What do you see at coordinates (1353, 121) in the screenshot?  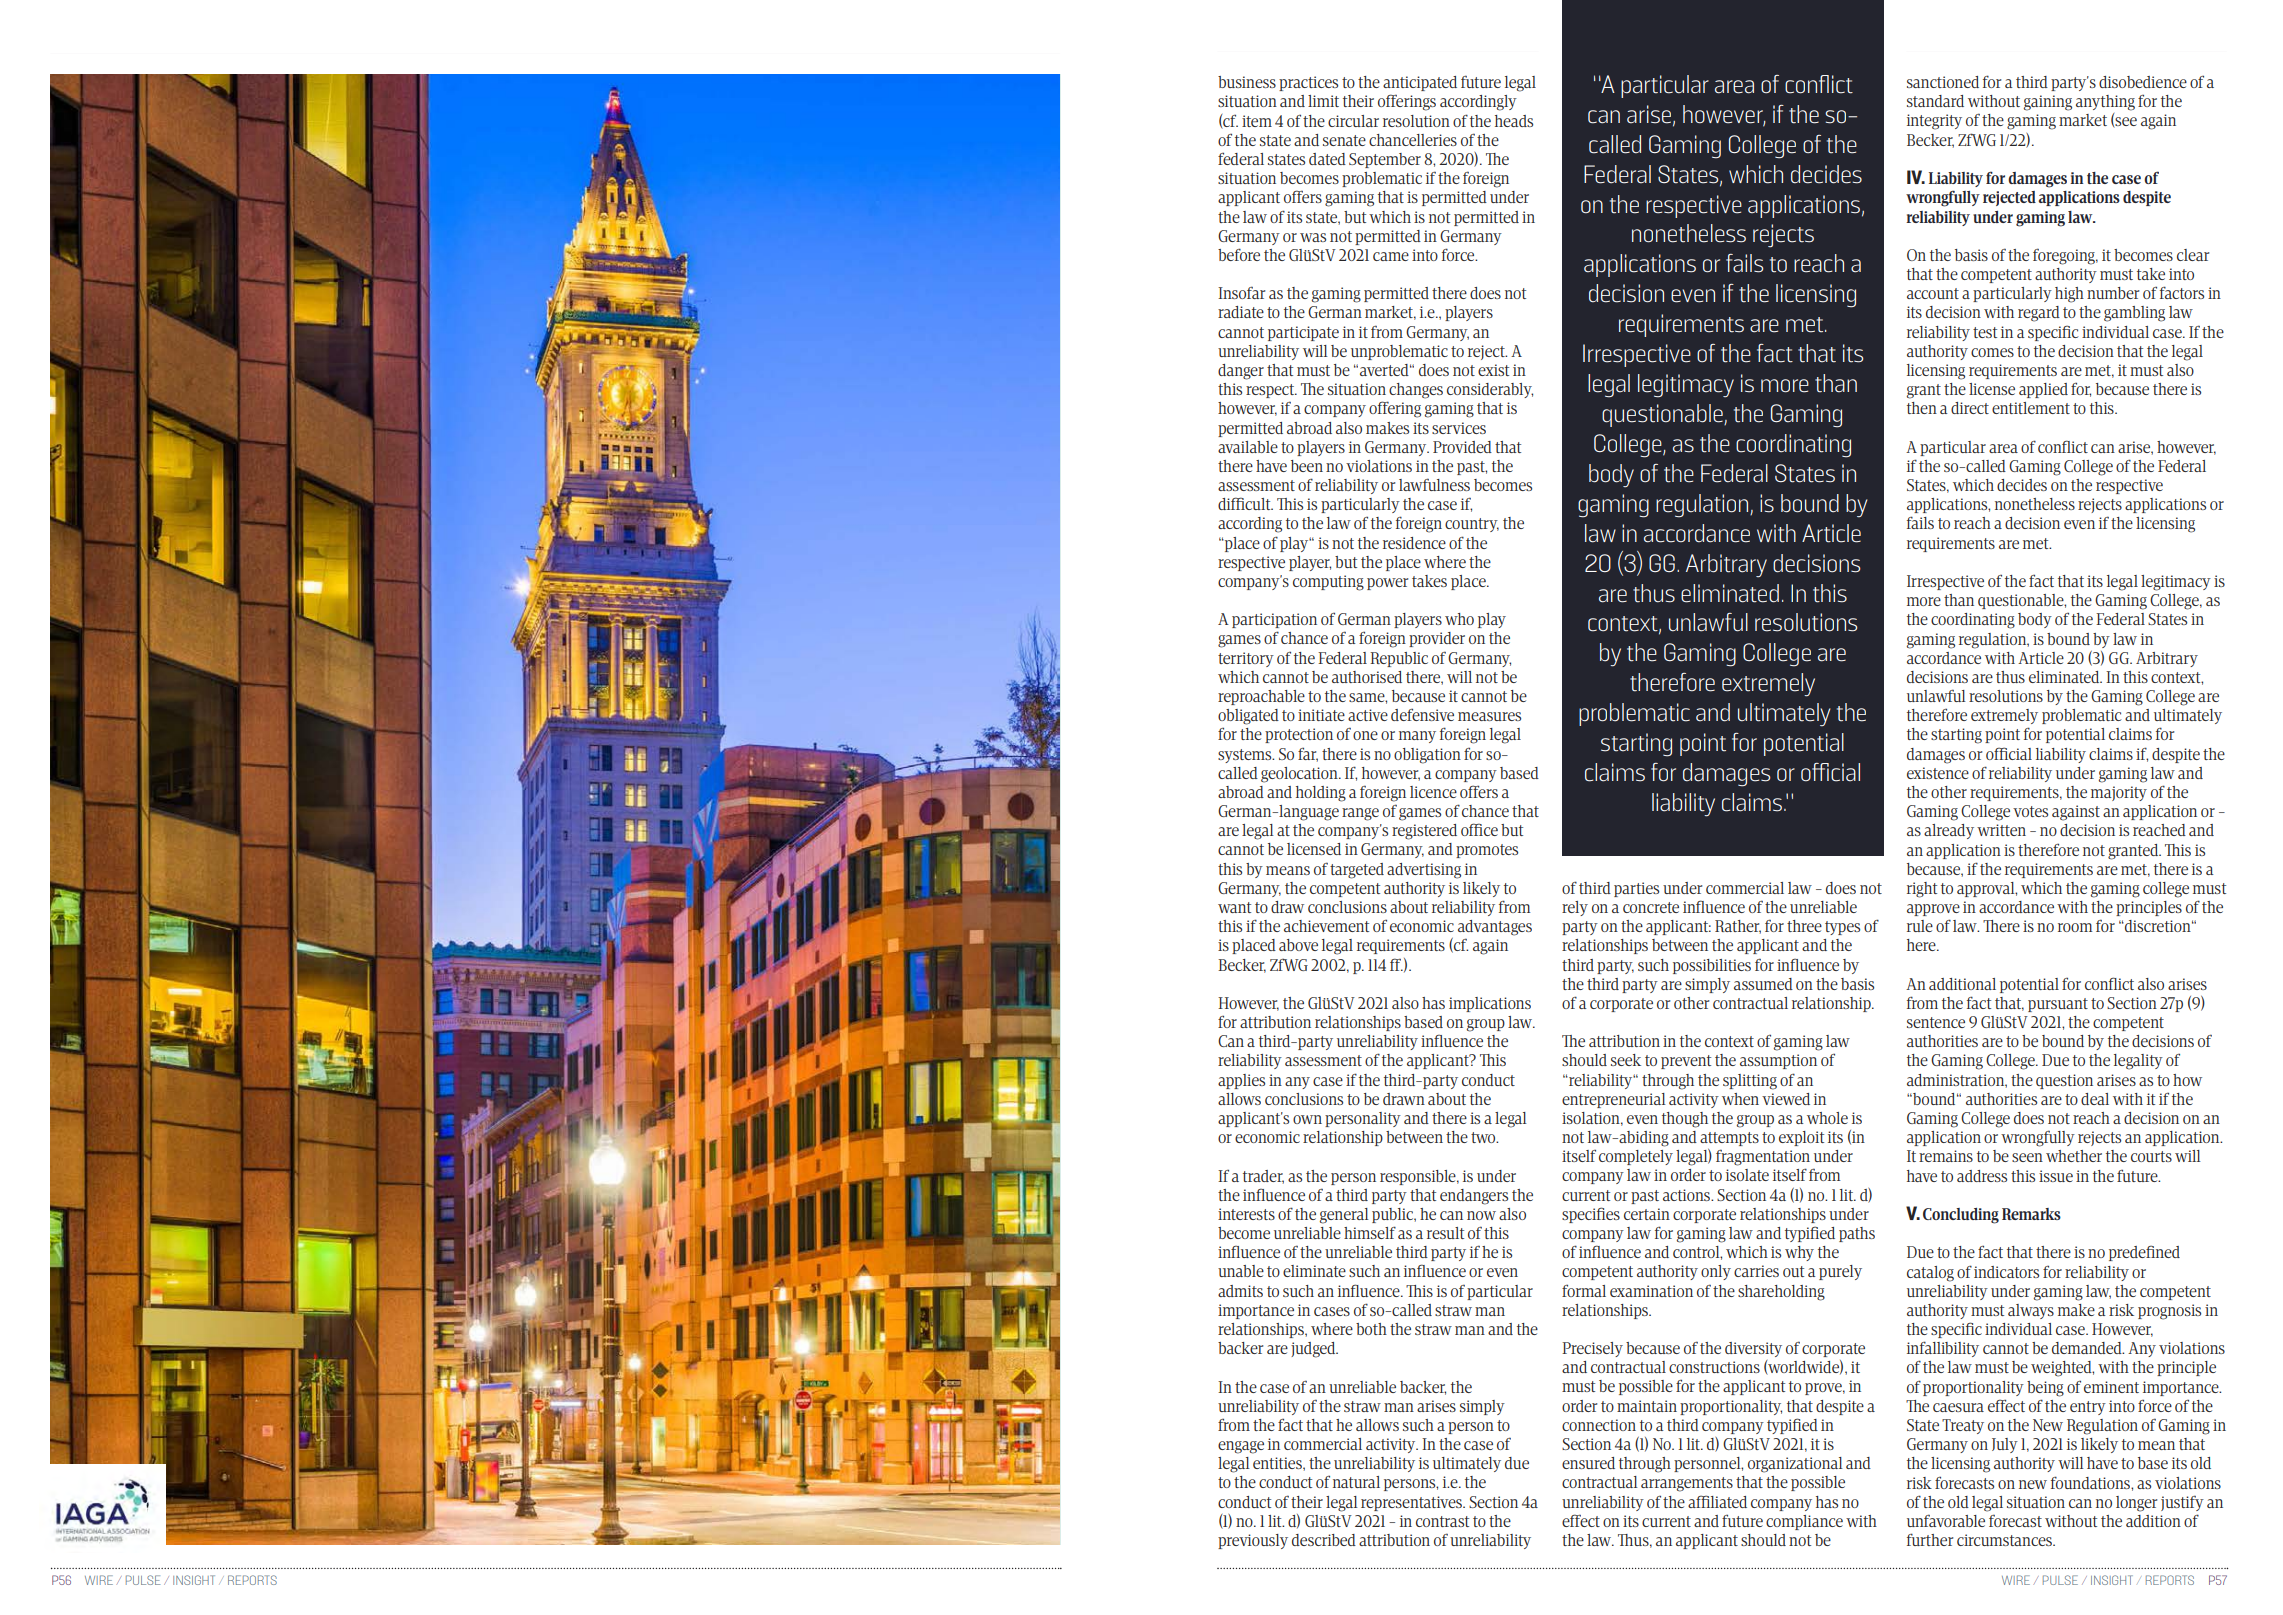 I see `circular` at bounding box center [1353, 121].
